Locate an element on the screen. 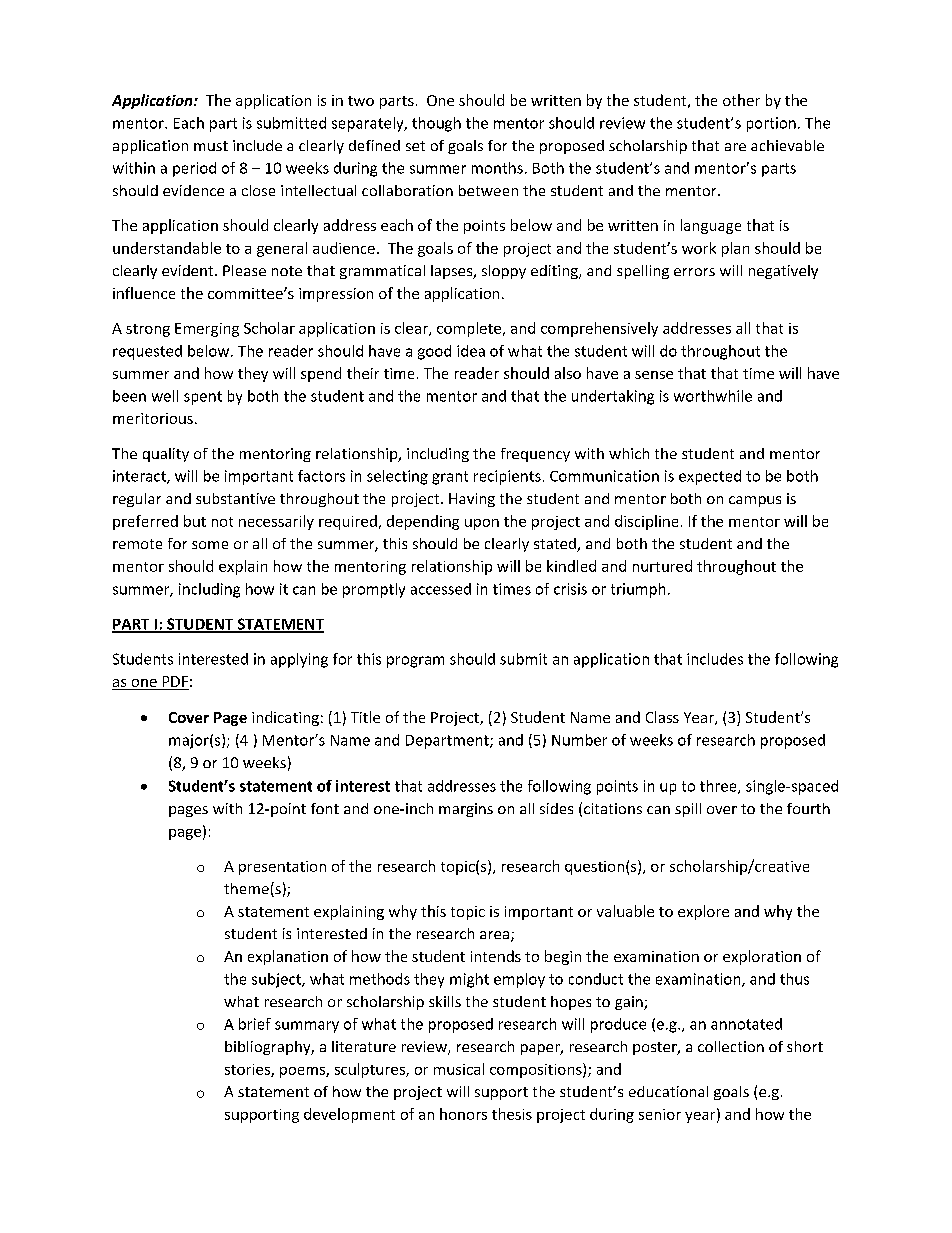  other is located at coordinates (741, 100).
